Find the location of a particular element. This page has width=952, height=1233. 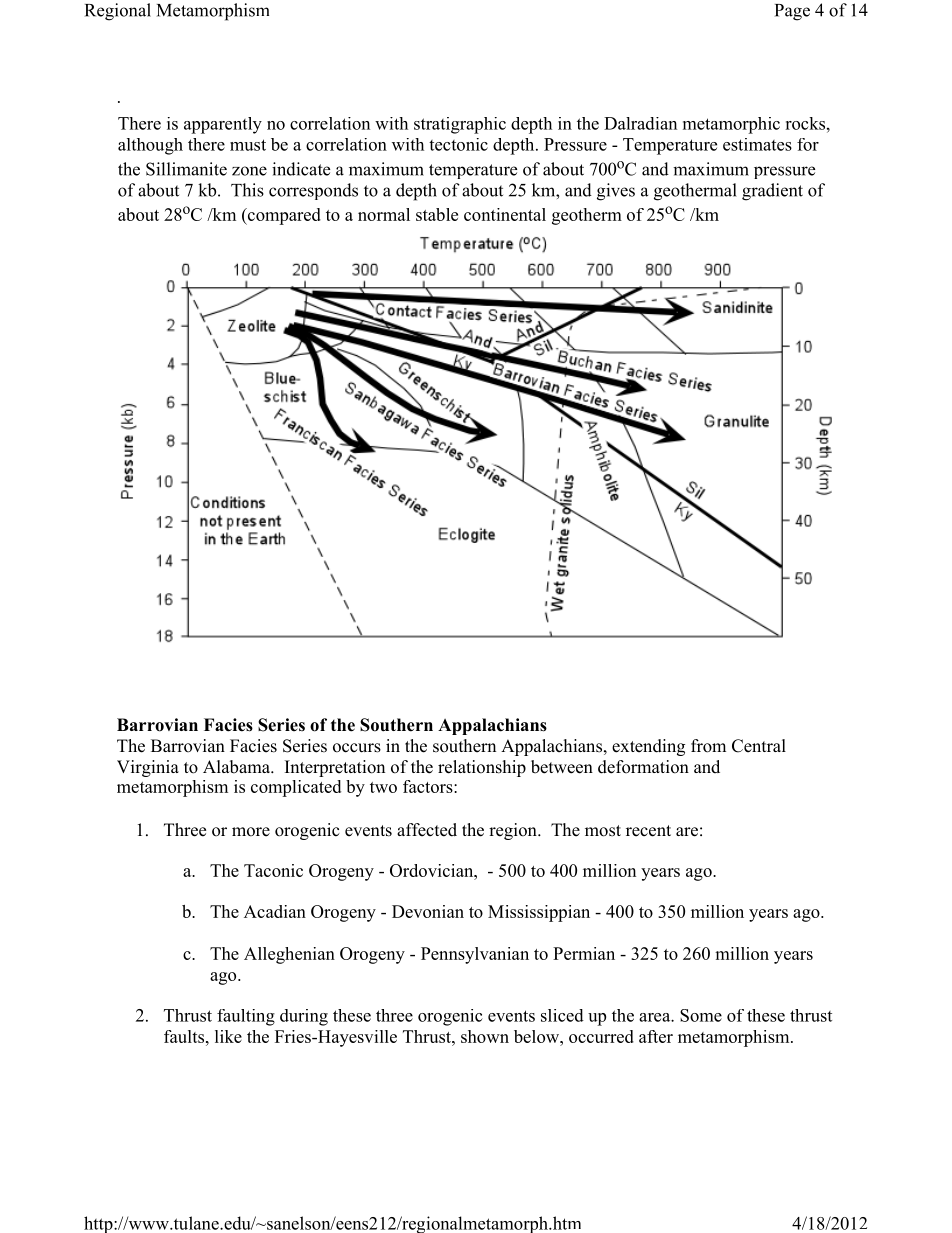

shown is located at coordinates (485, 1036).
